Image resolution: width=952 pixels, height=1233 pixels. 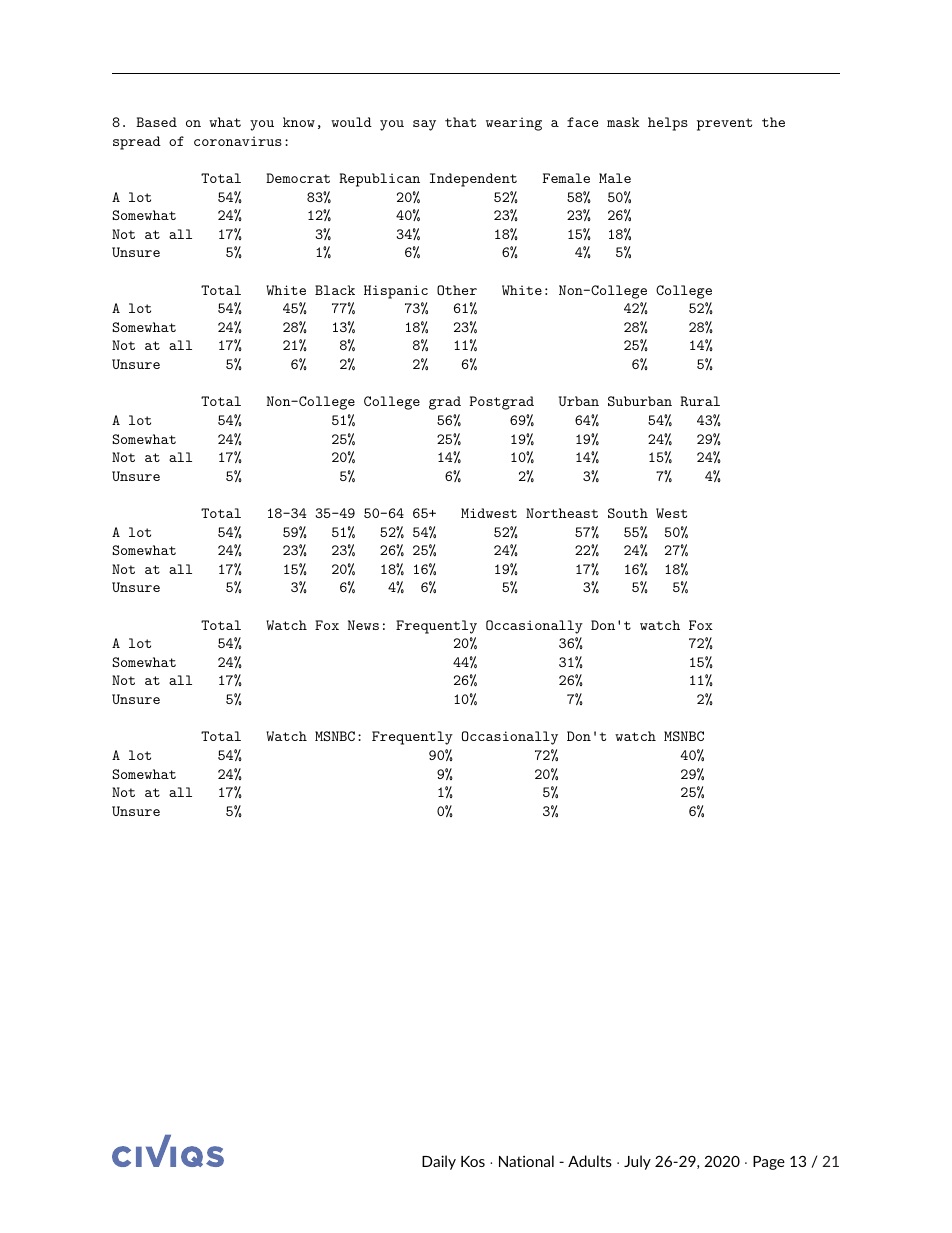 I want to click on Adults, so click(x=590, y=1161).
